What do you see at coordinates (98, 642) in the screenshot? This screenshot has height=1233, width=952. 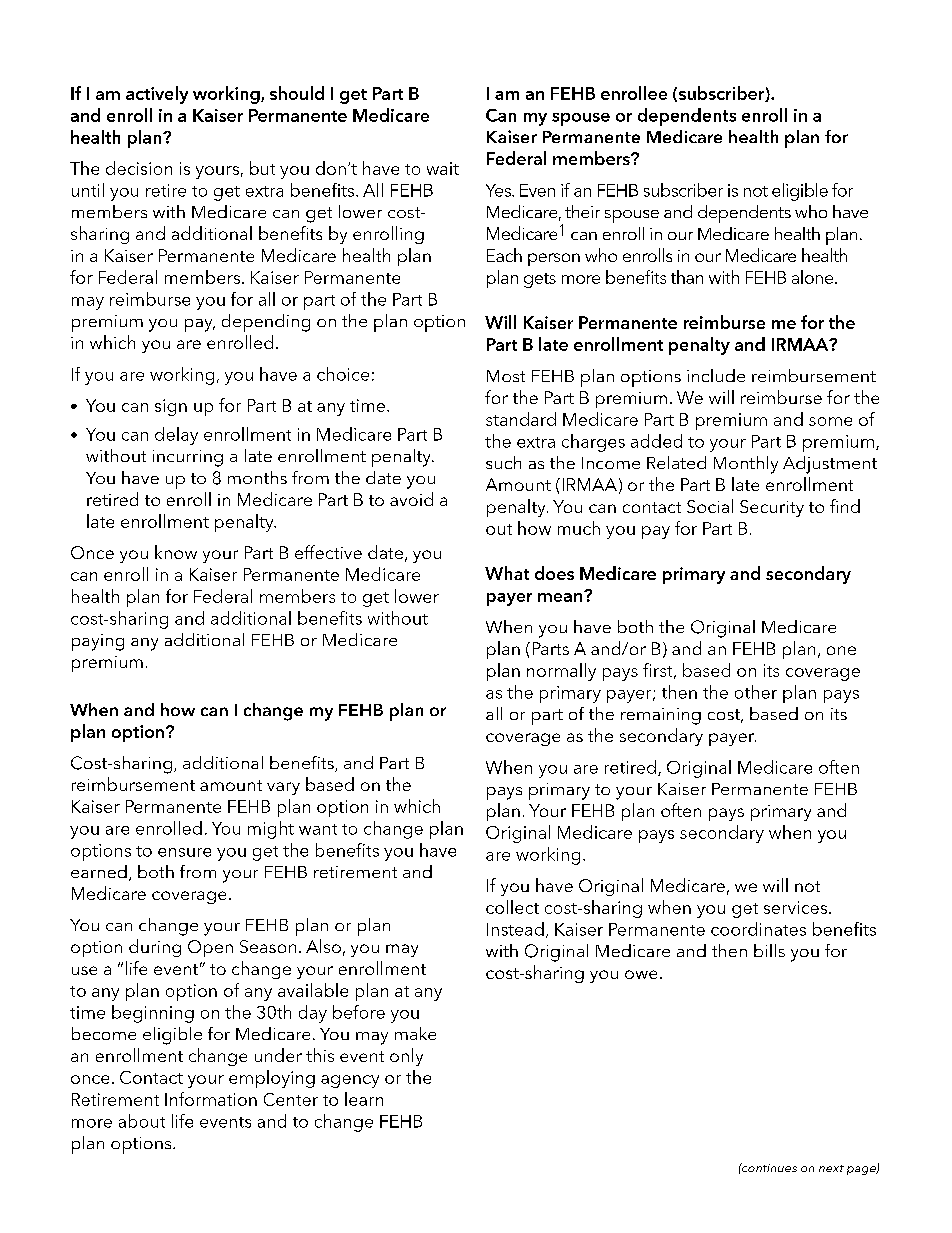 I see `paying` at bounding box center [98, 642].
